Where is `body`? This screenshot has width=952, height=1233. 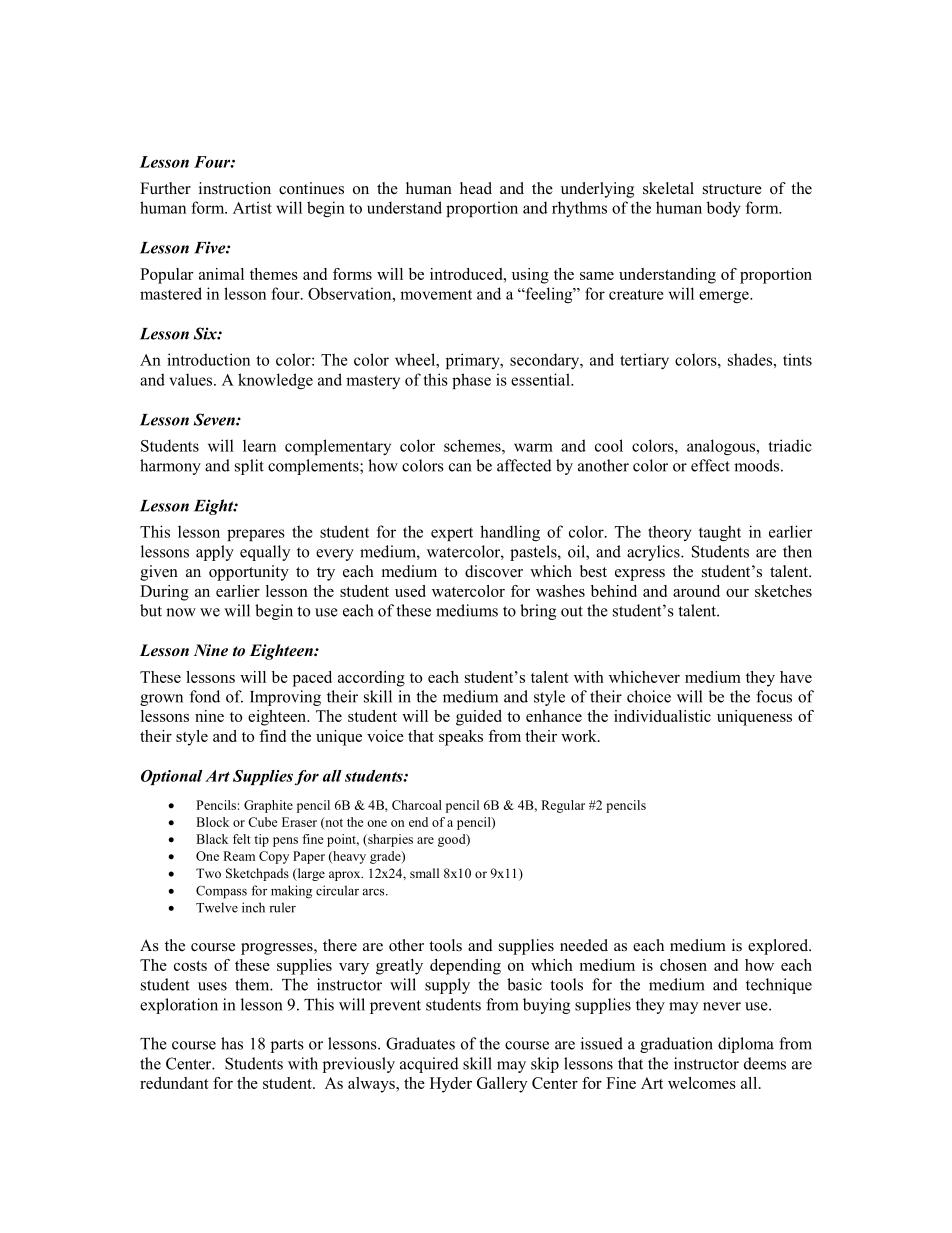 body is located at coordinates (723, 209).
